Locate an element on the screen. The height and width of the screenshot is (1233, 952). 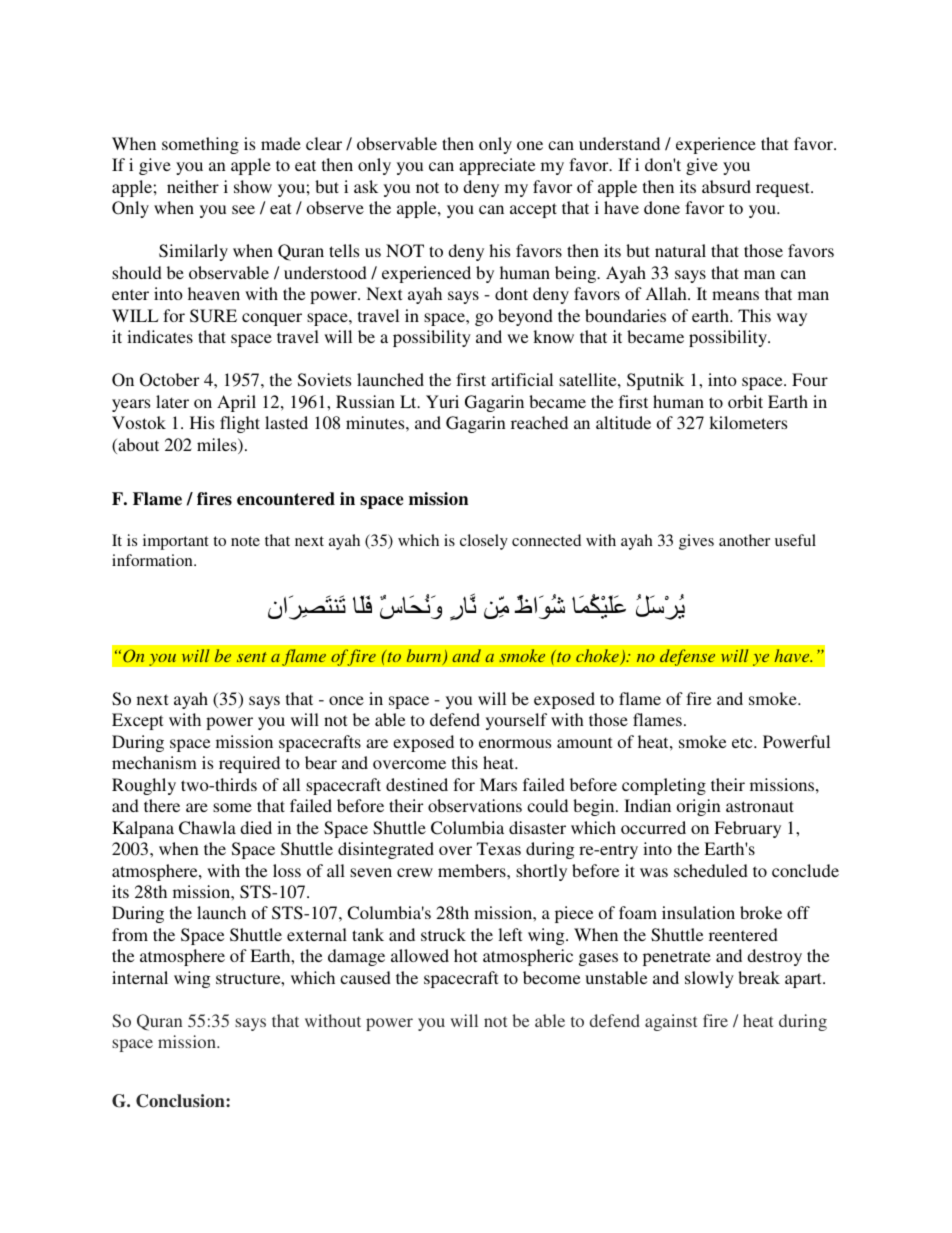
against is located at coordinates (671, 1022).
